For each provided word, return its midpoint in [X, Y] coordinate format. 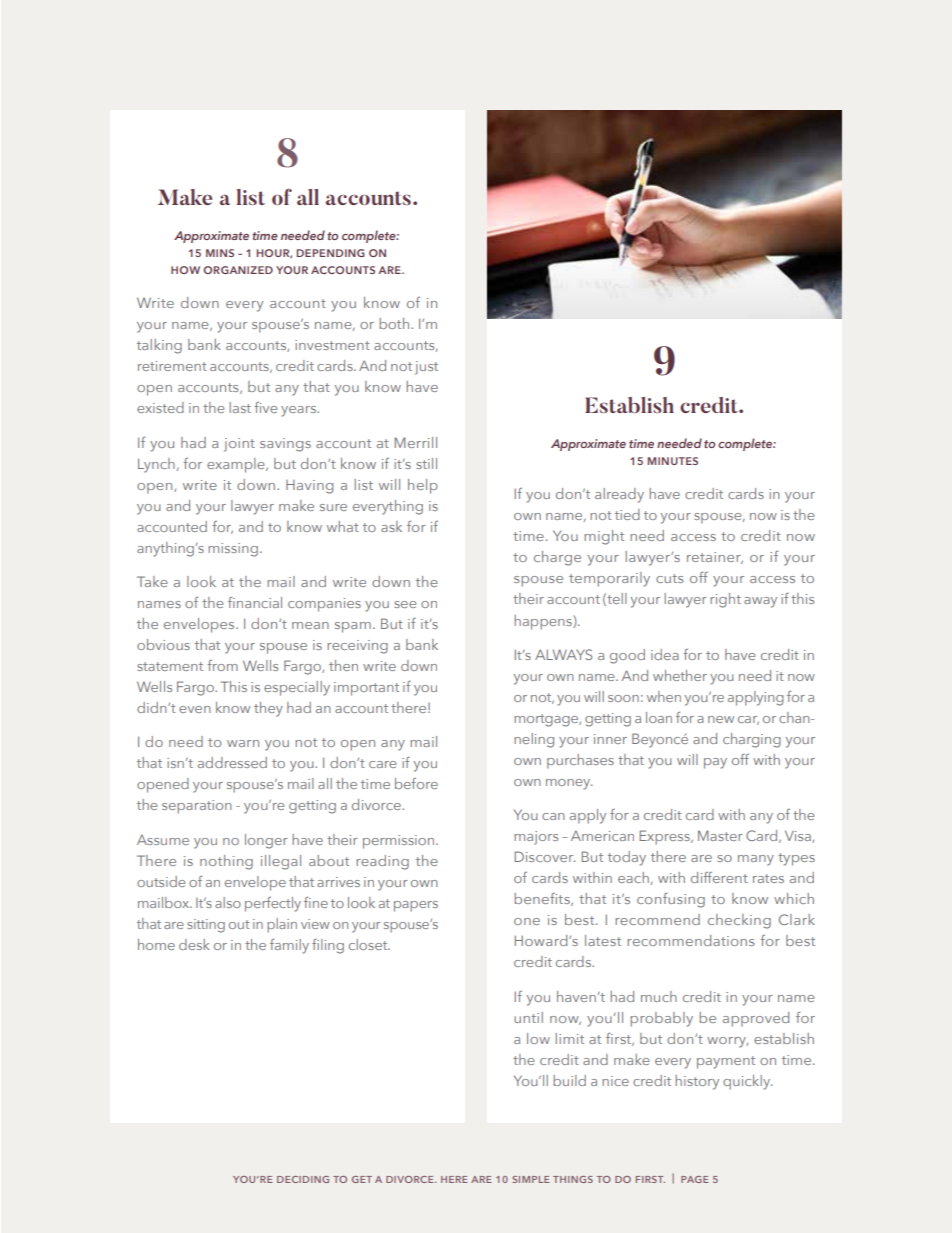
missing [233, 550]
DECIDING [303, 1179]
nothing [226, 862]
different [719, 877]
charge [557, 558]
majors [536, 838]
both [395, 323]
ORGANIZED [238, 270]
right [725, 600]
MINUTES [673, 461]
